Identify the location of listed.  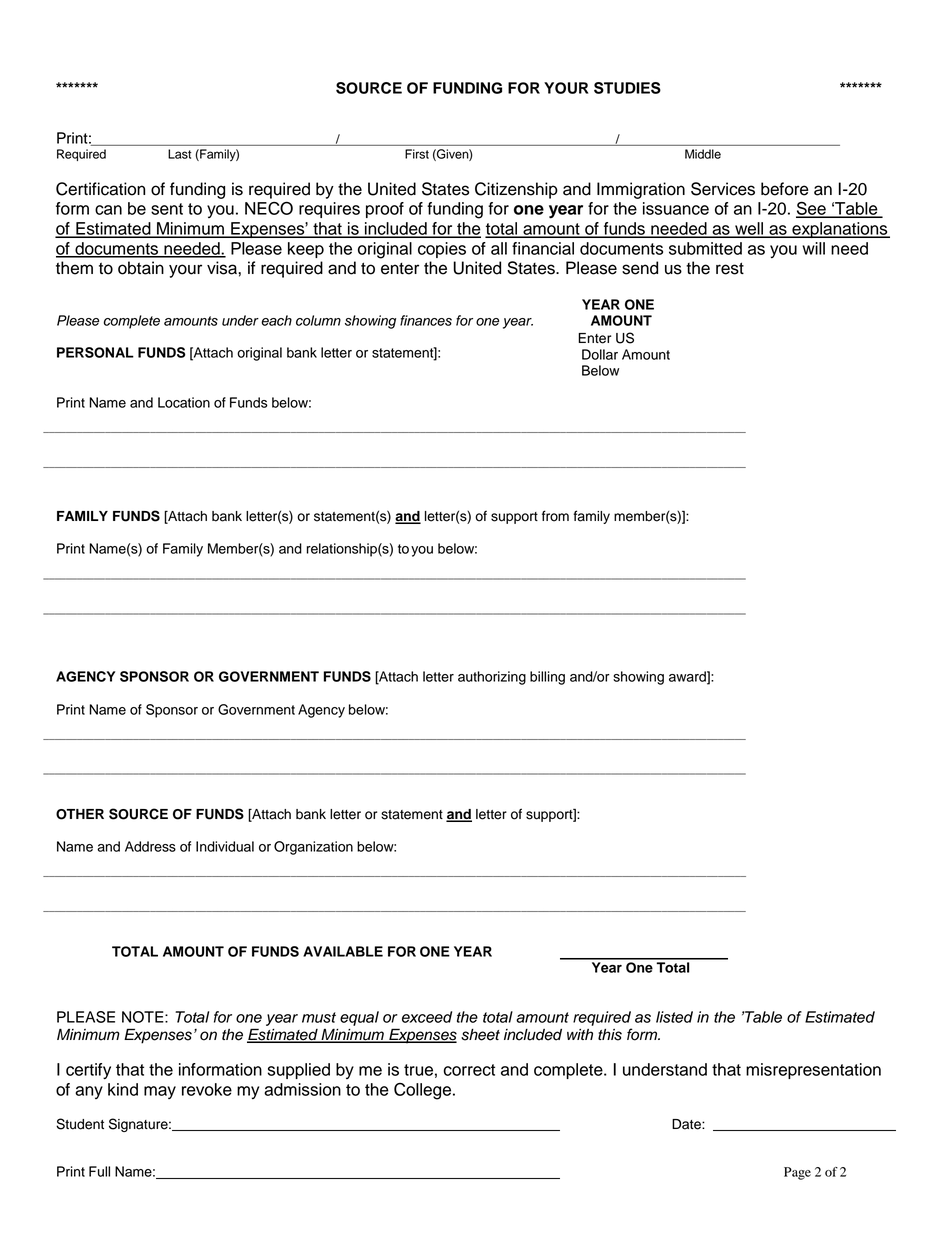
(674, 1017).
